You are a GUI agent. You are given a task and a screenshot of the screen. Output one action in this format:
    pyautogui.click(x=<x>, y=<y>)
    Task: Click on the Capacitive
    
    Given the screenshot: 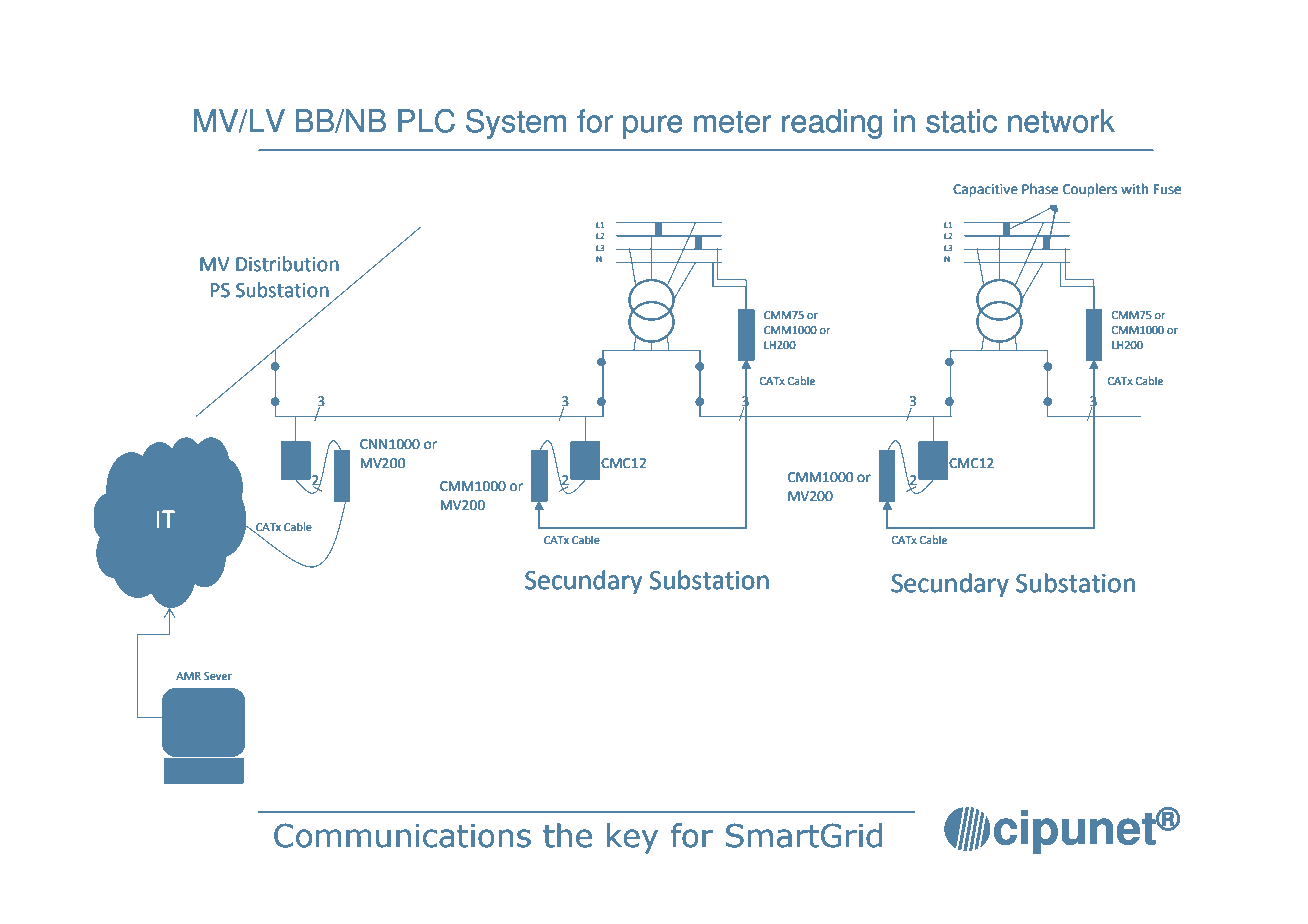 What is the action you would take?
    pyautogui.click(x=985, y=190)
